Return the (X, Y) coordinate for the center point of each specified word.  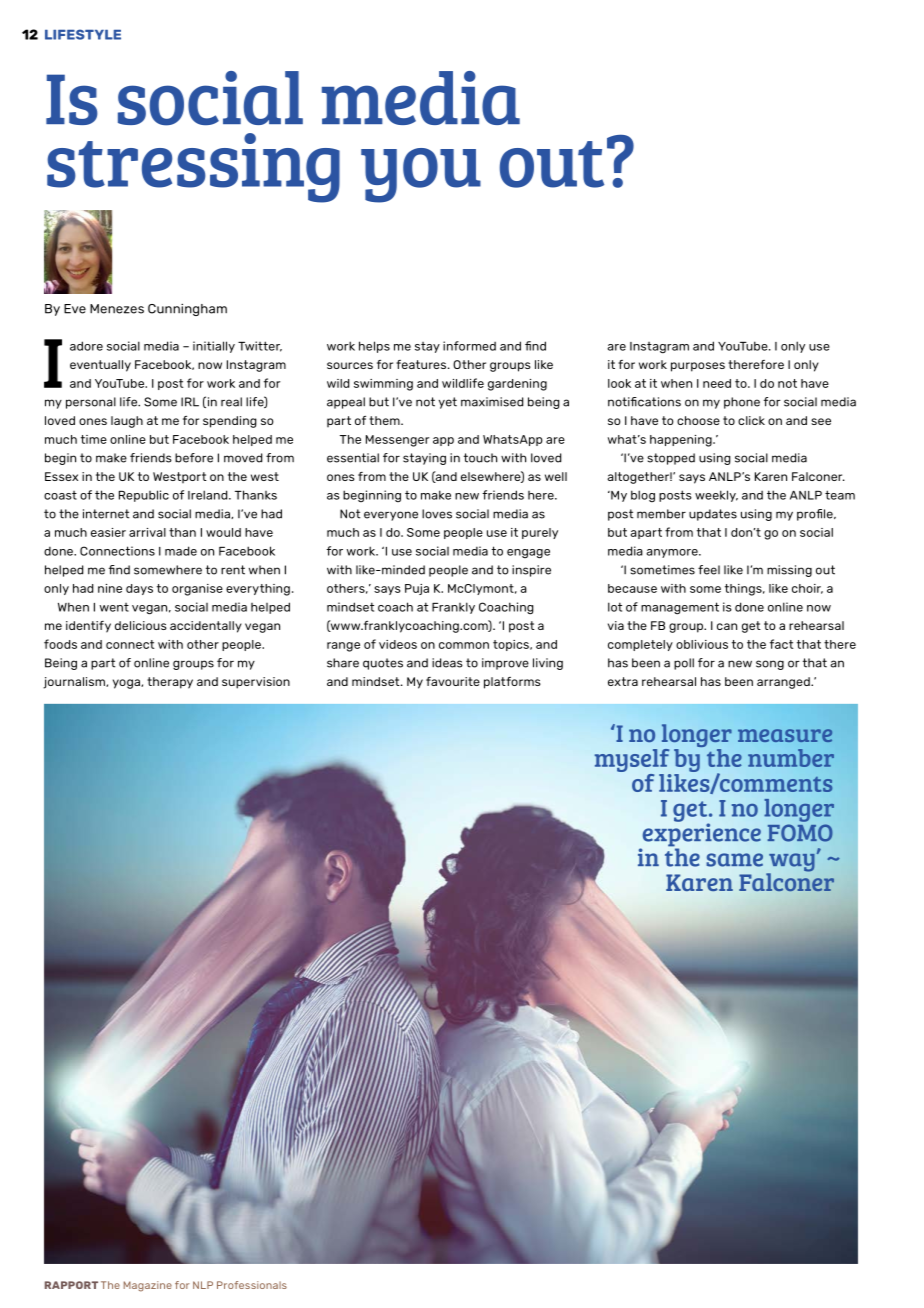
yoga (127, 684)
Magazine (148, 1286)
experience (700, 835)
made (181, 551)
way (791, 863)
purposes (698, 367)
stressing (193, 168)
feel (709, 570)
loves (437, 514)
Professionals (252, 1285)
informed (469, 346)
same (734, 860)
